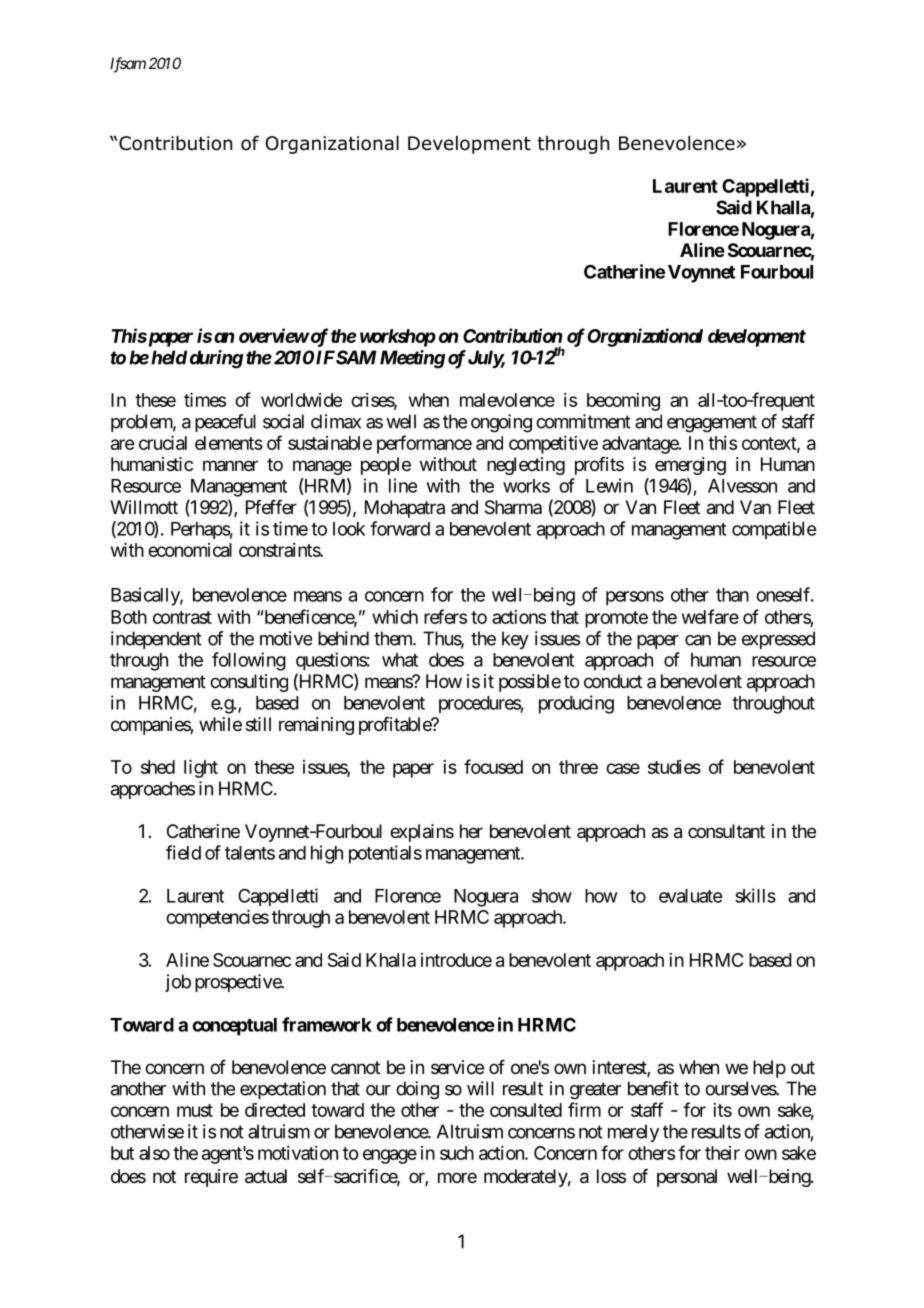 The height and width of the document is (1308, 924). Describe the element at coordinates (710, 616) in the document. I see `welfare` at that location.
